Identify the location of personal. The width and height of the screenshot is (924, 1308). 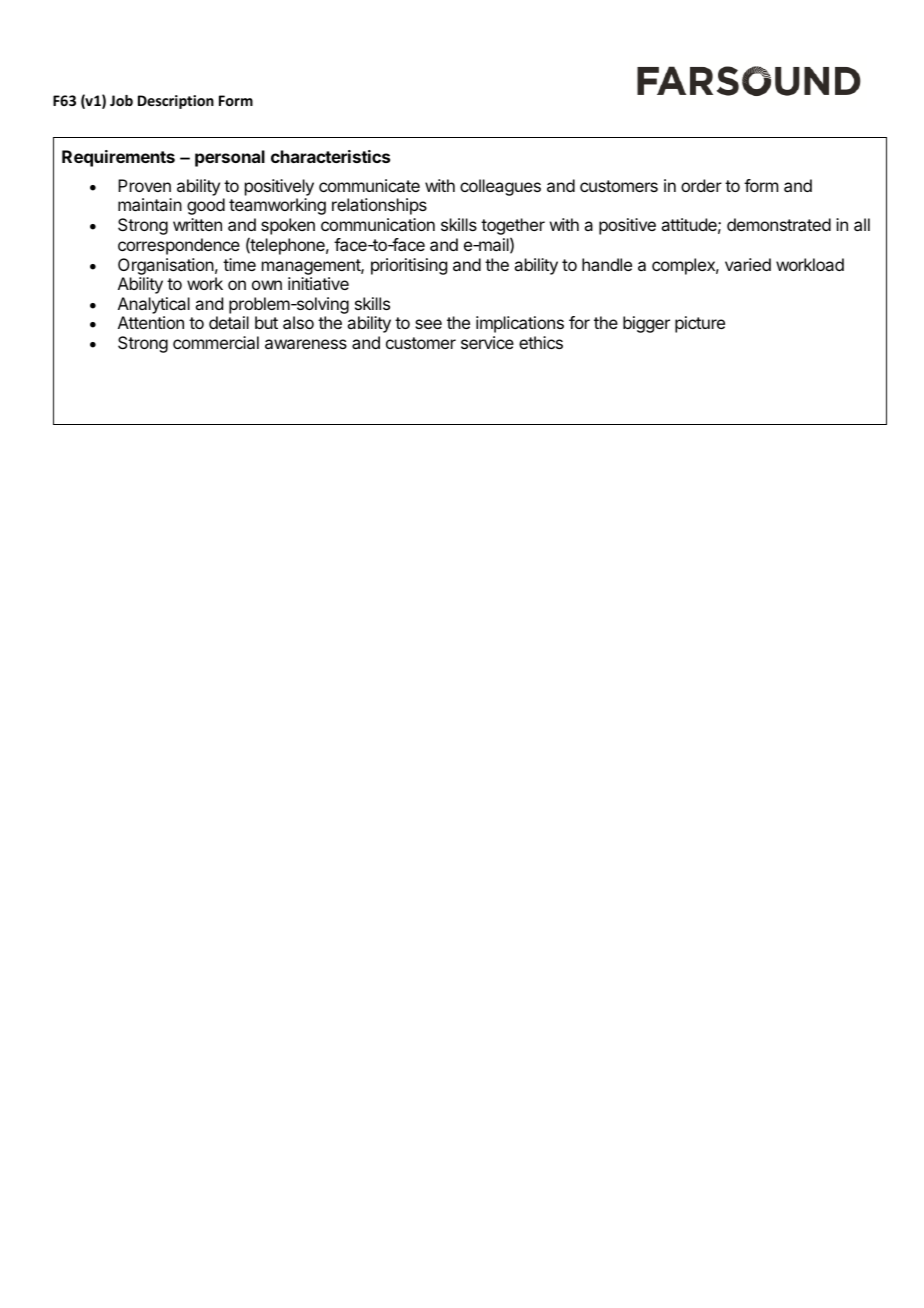
(230, 158).
